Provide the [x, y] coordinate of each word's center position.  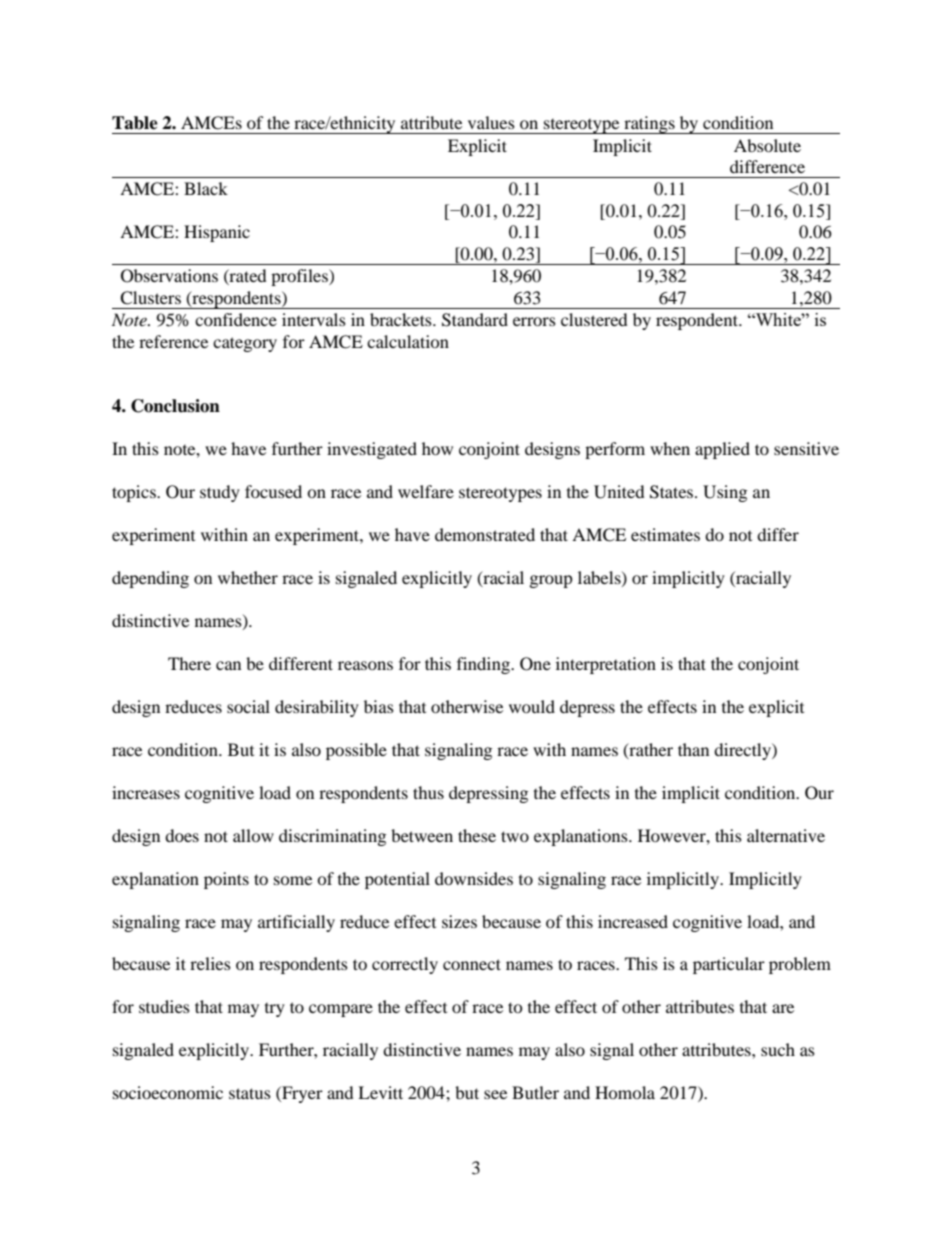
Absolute [767, 145]
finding [484, 665]
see [495, 1094]
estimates [665, 534]
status [250, 1093]
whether [248, 577]
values [491, 122]
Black [206, 188]
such [778, 1049]
